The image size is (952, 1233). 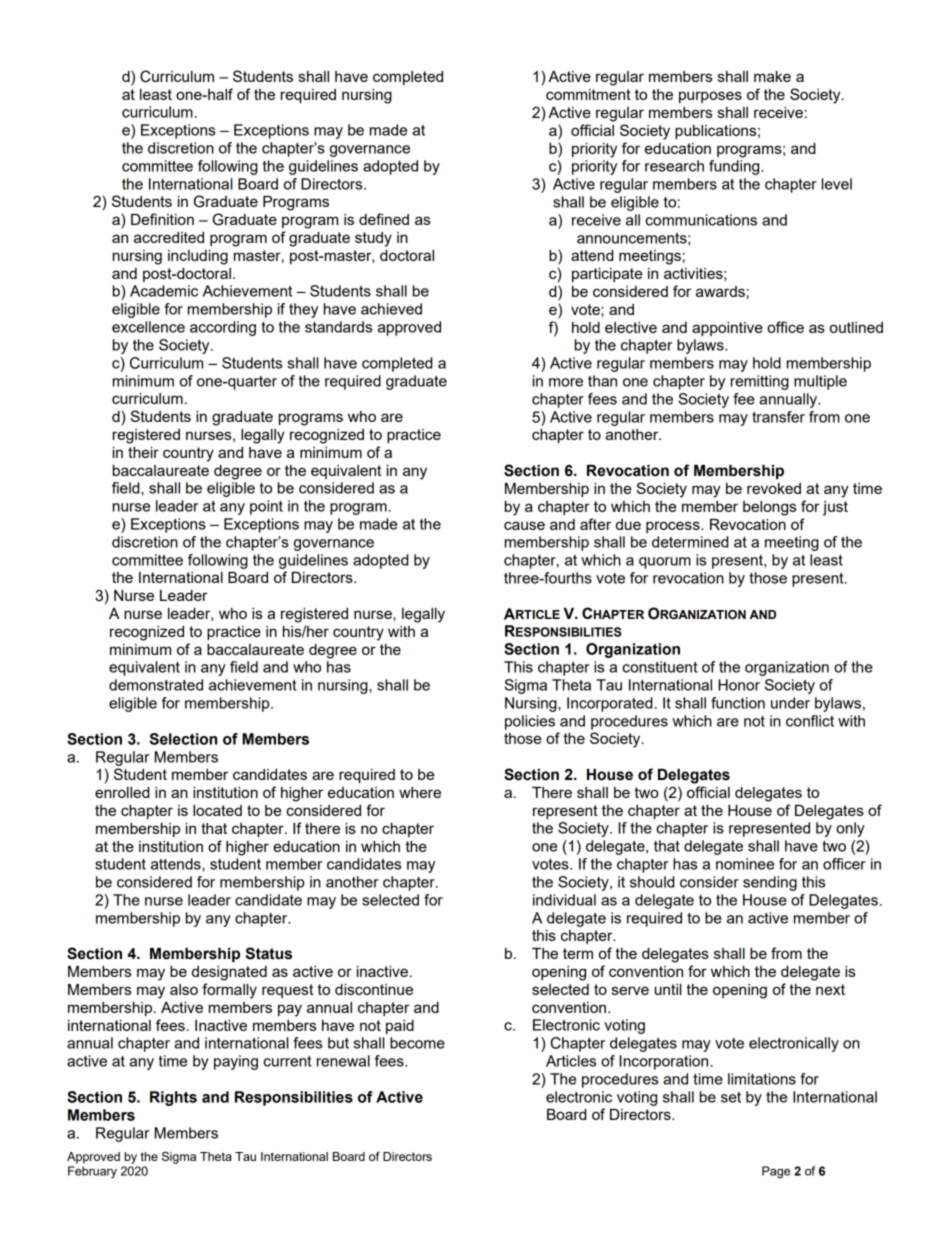 What do you see at coordinates (588, 94) in the screenshot?
I see `commitment` at bounding box center [588, 94].
